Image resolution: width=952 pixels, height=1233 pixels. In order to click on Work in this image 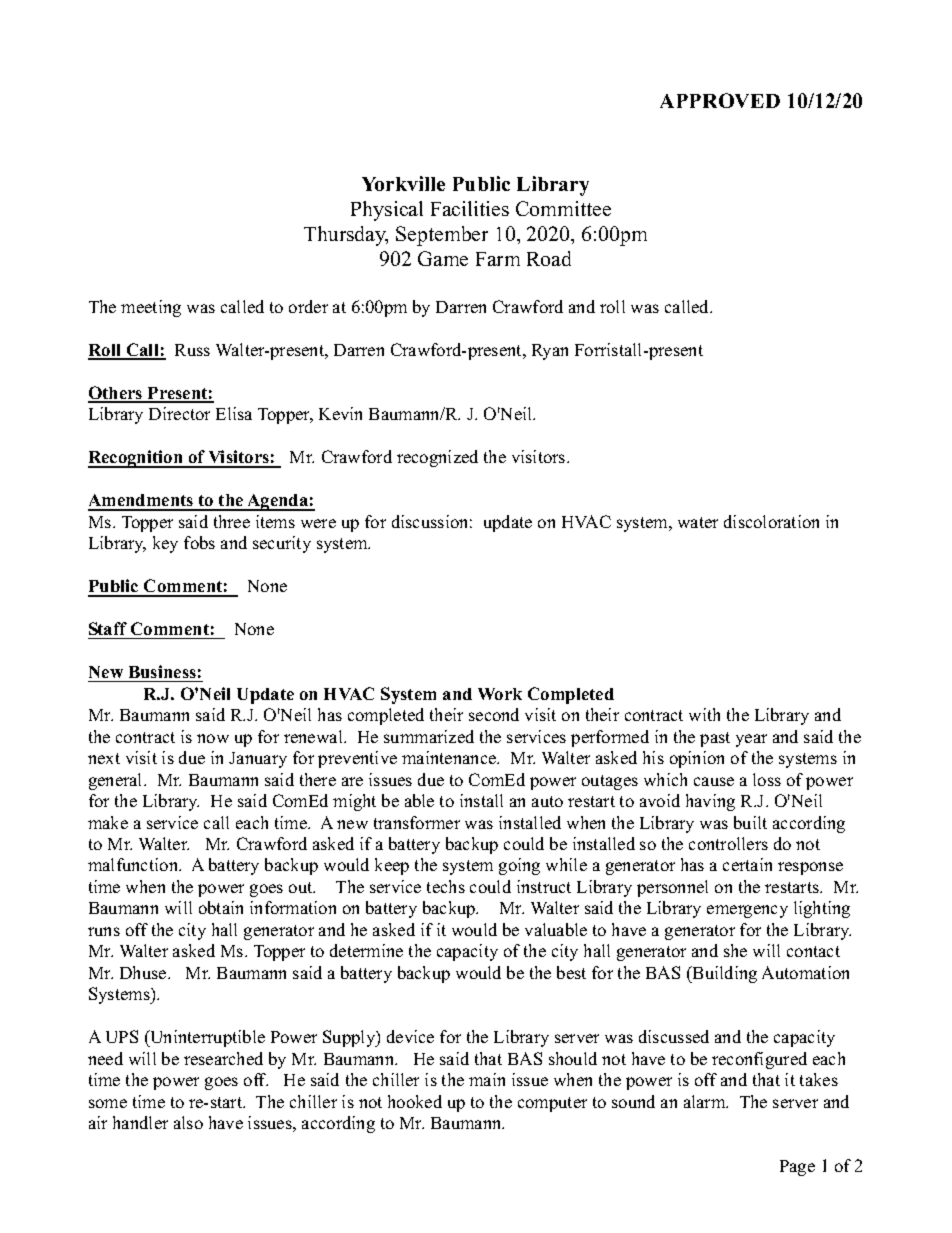, I will do `click(500, 694)`.
